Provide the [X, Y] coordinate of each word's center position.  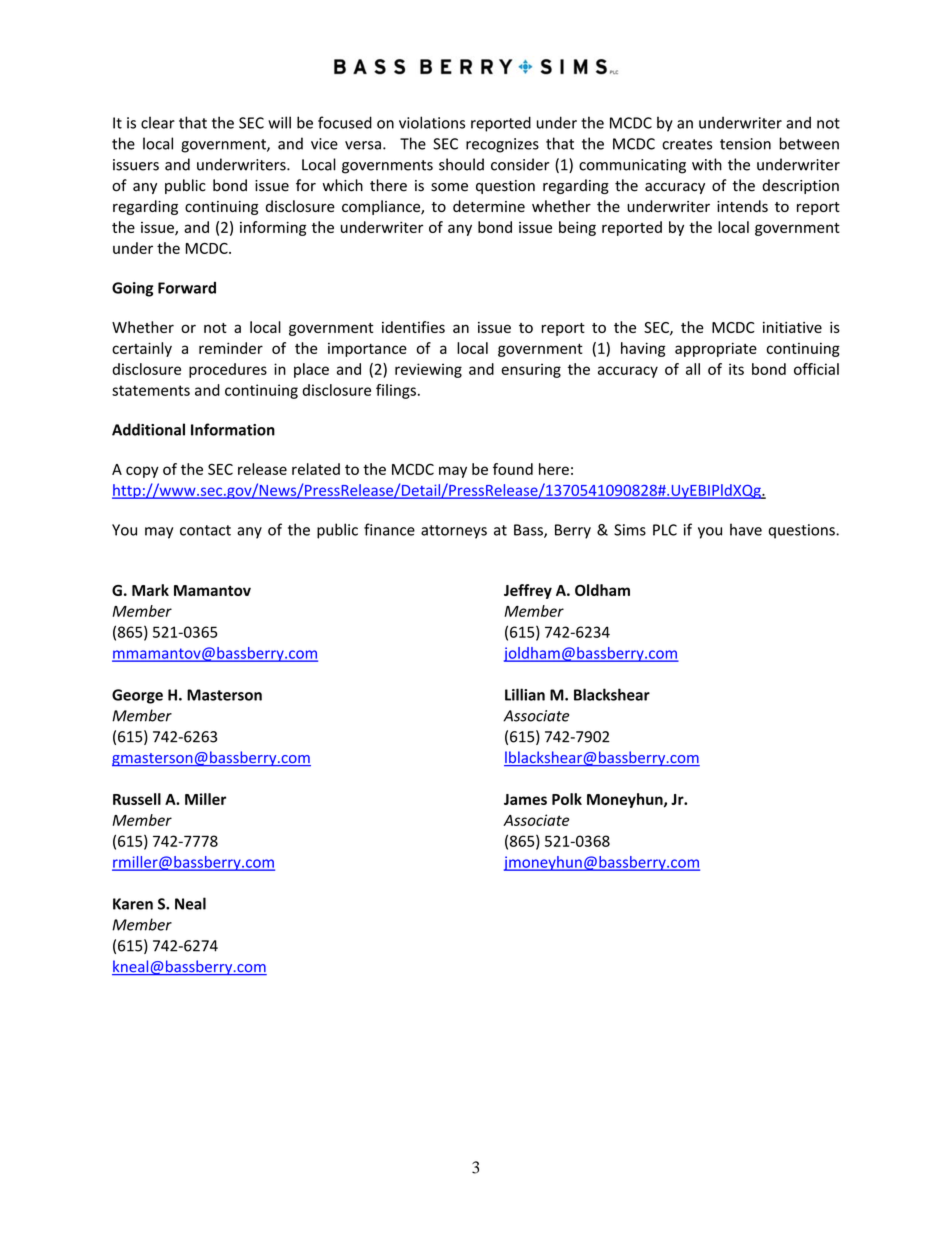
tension [745, 144]
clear [158, 122]
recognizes [502, 145]
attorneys [454, 532]
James [525, 799]
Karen [133, 904]
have [746, 529]
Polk [567, 799]
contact [205, 530]
